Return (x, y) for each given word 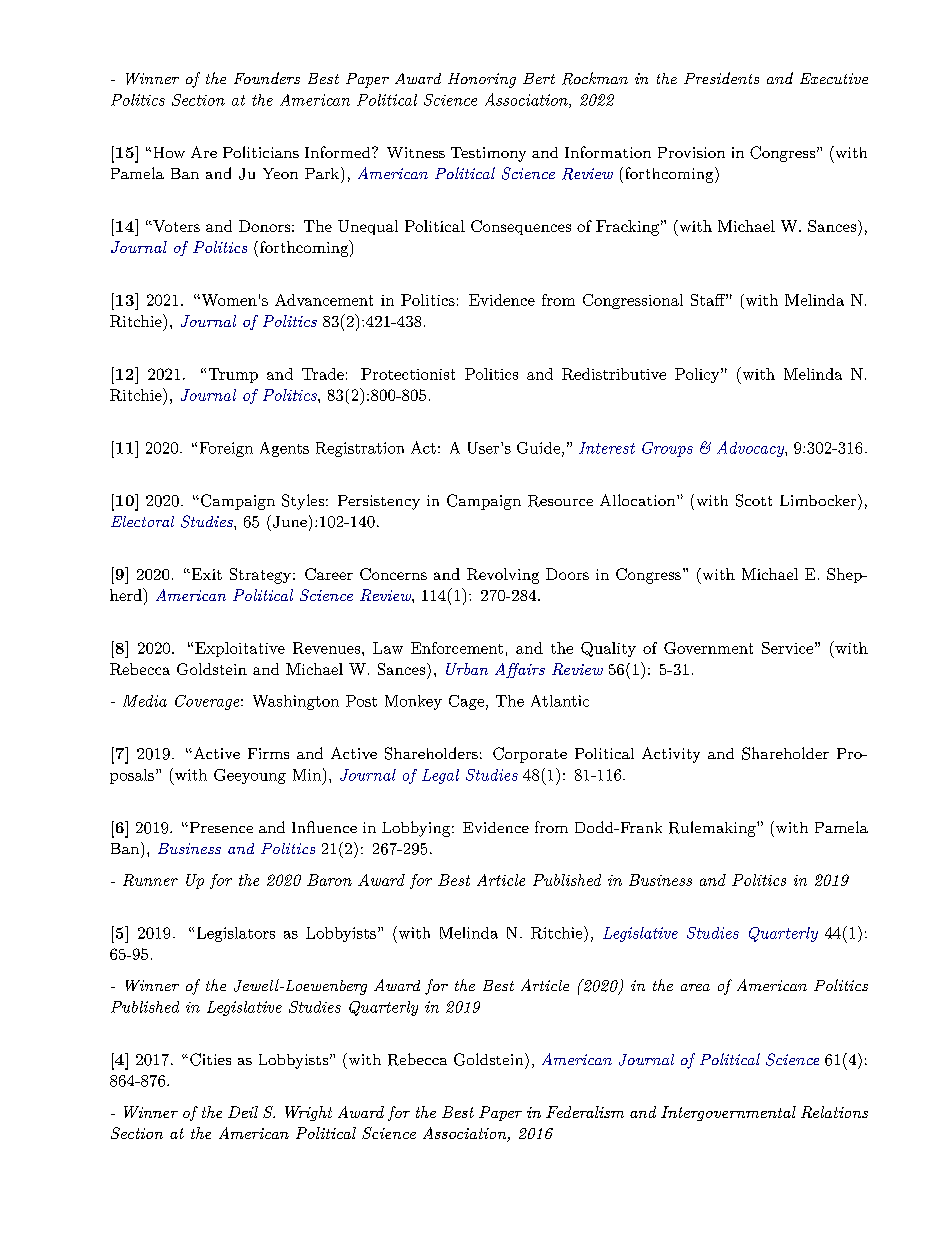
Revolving (503, 576)
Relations (834, 1112)
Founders (267, 78)
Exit (205, 574)
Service (787, 648)
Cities (210, 1059)
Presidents (721, 78)
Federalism (585, 1112)
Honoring (482, 80)
